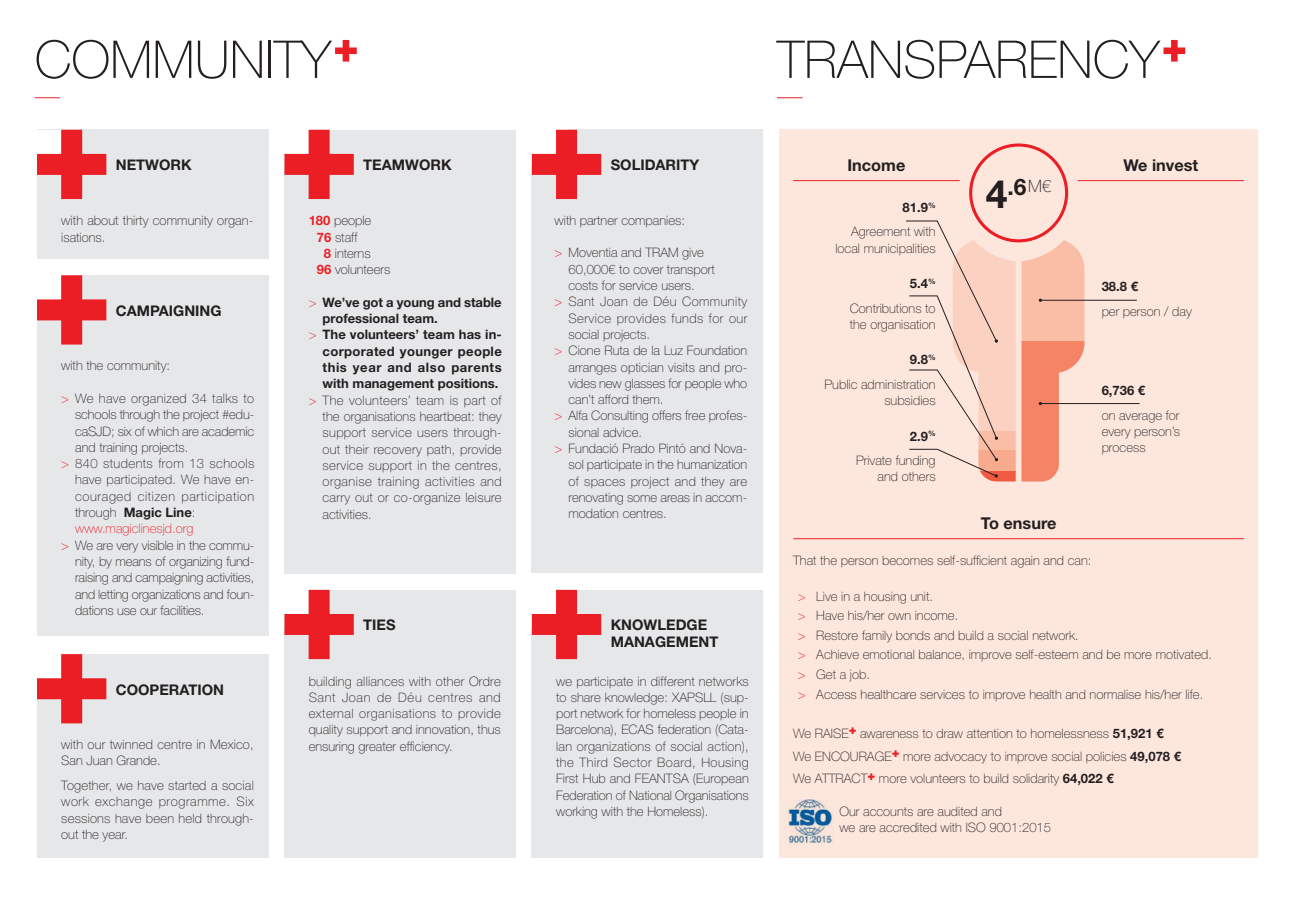  I want to click on programme, so click(193, 804).
